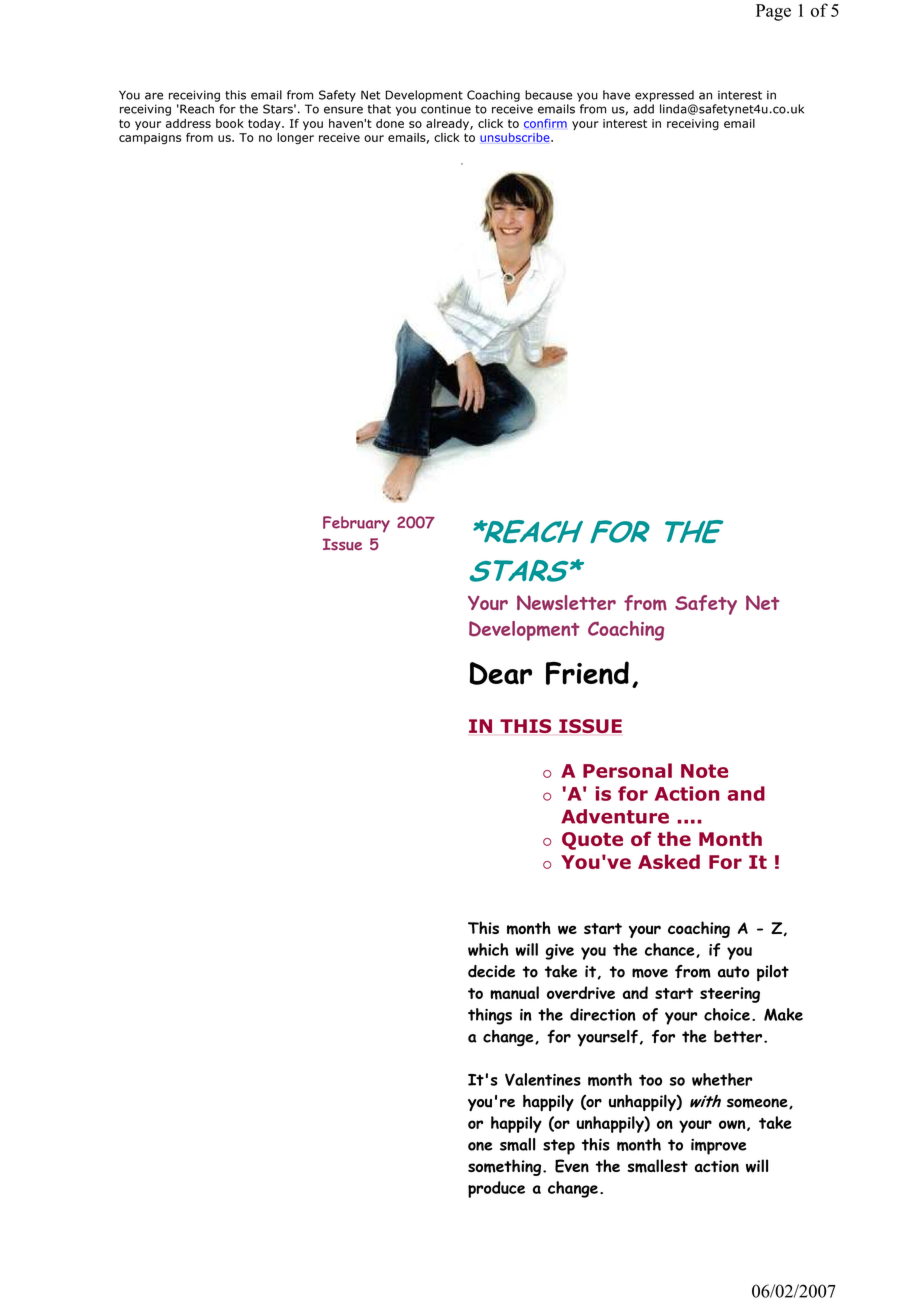 This screenshot has height=1308, width=924. Describe the element at coordinates (566, 602) in the screenshot. I see `Newsletter` at that location.
